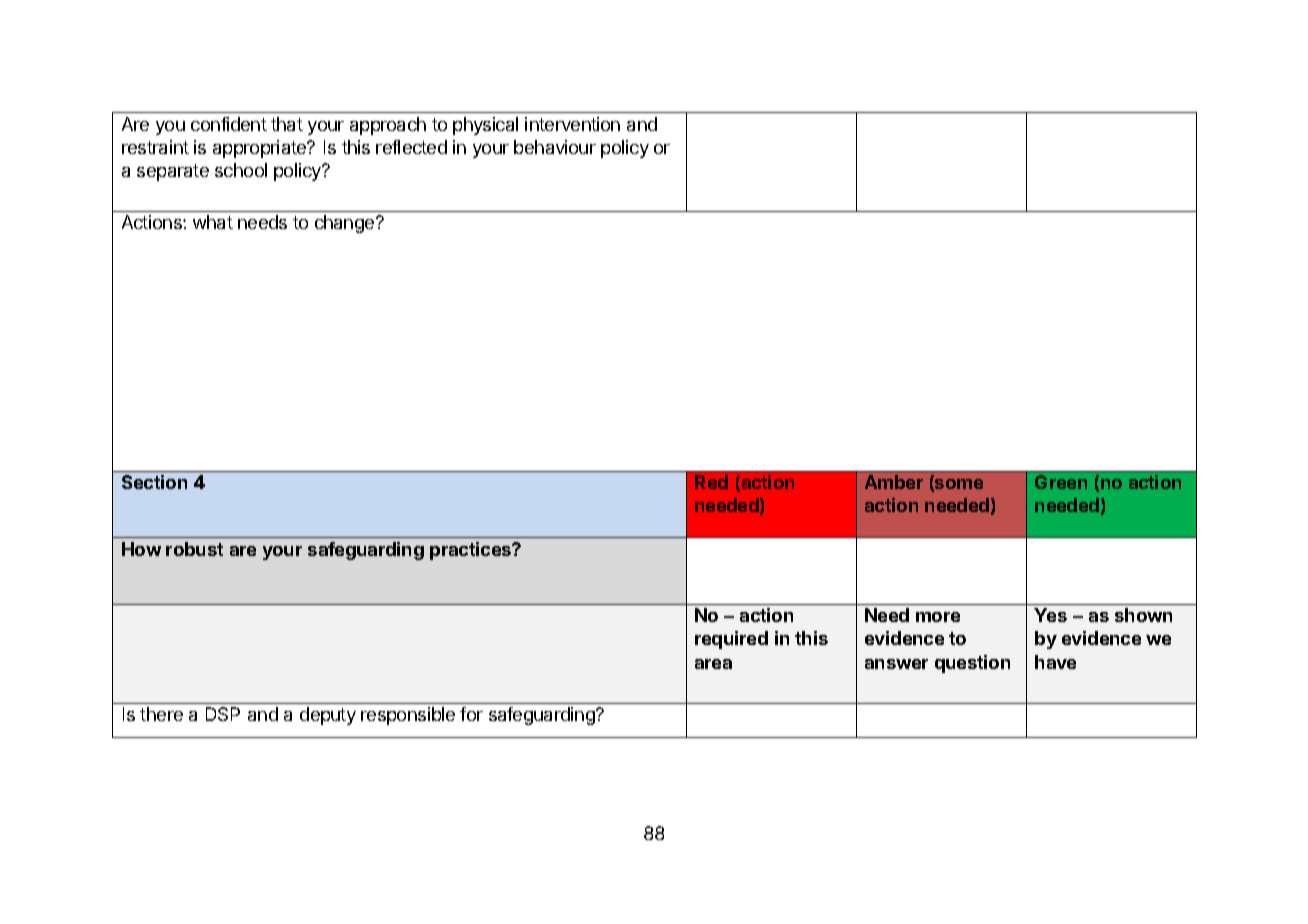 The image size is (1308, 924). What do you see at coordinates (154, 482) in the screenshot?
I see `Section` at bounding box center [154, 482].
